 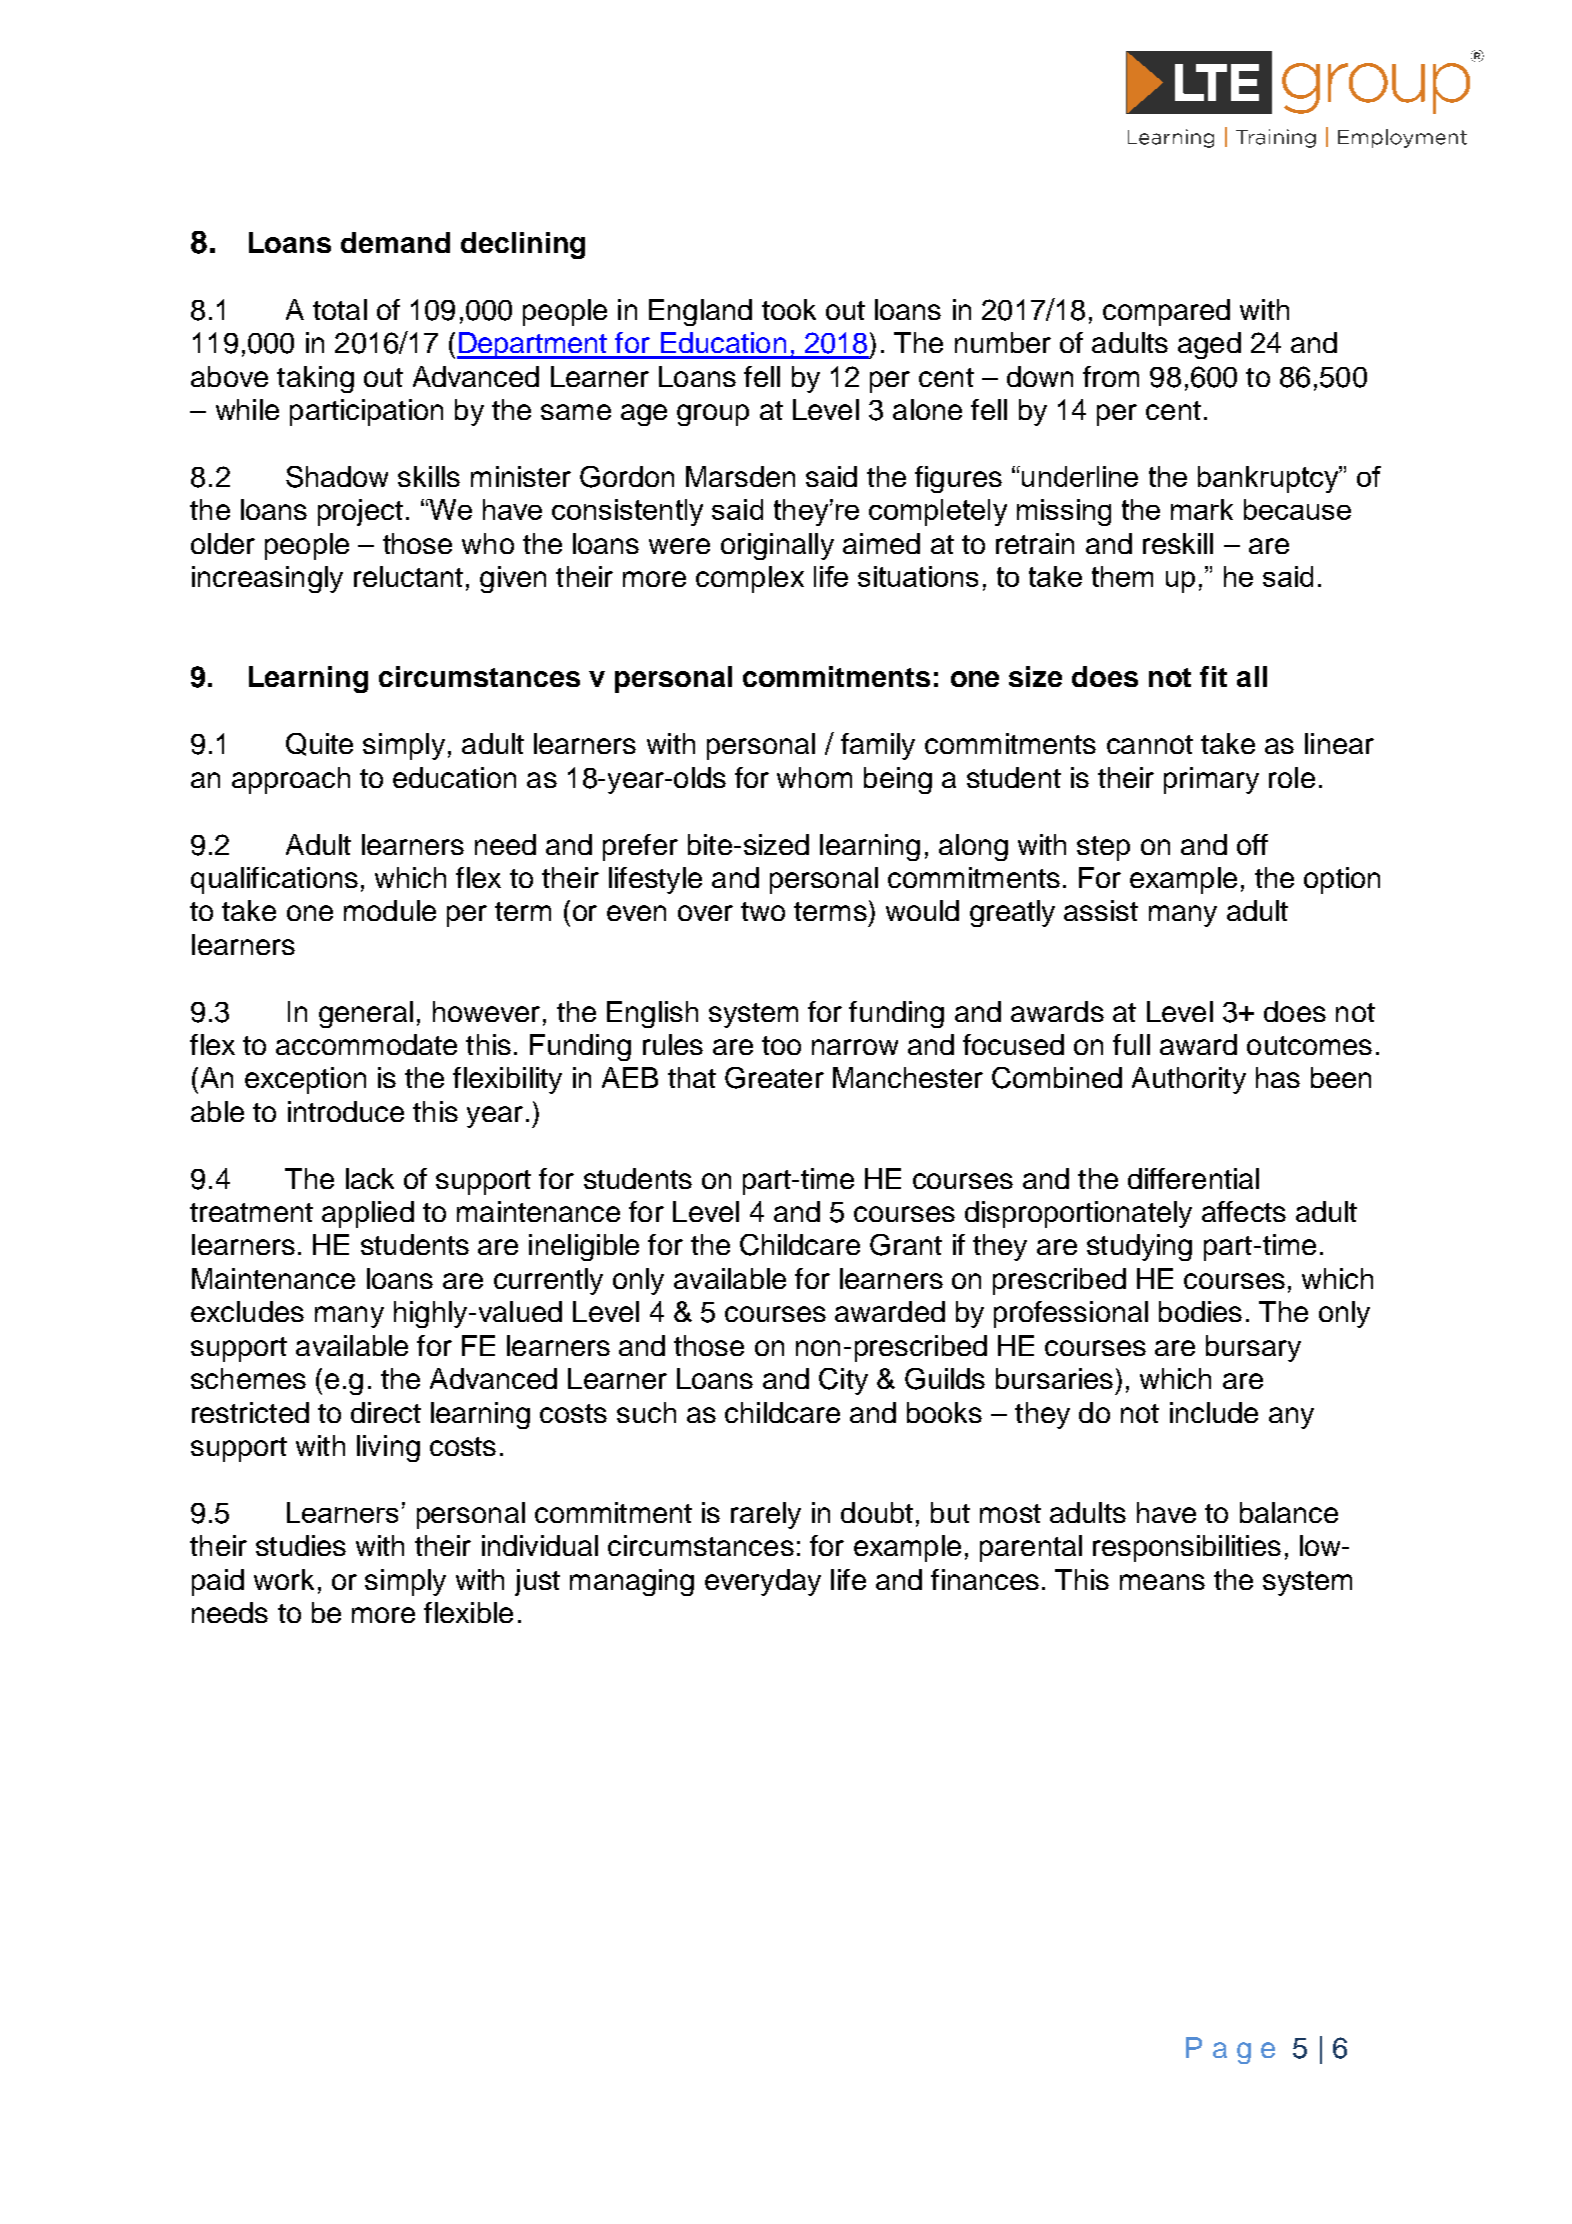 I want to click on family, so click(x=878, y=746).
